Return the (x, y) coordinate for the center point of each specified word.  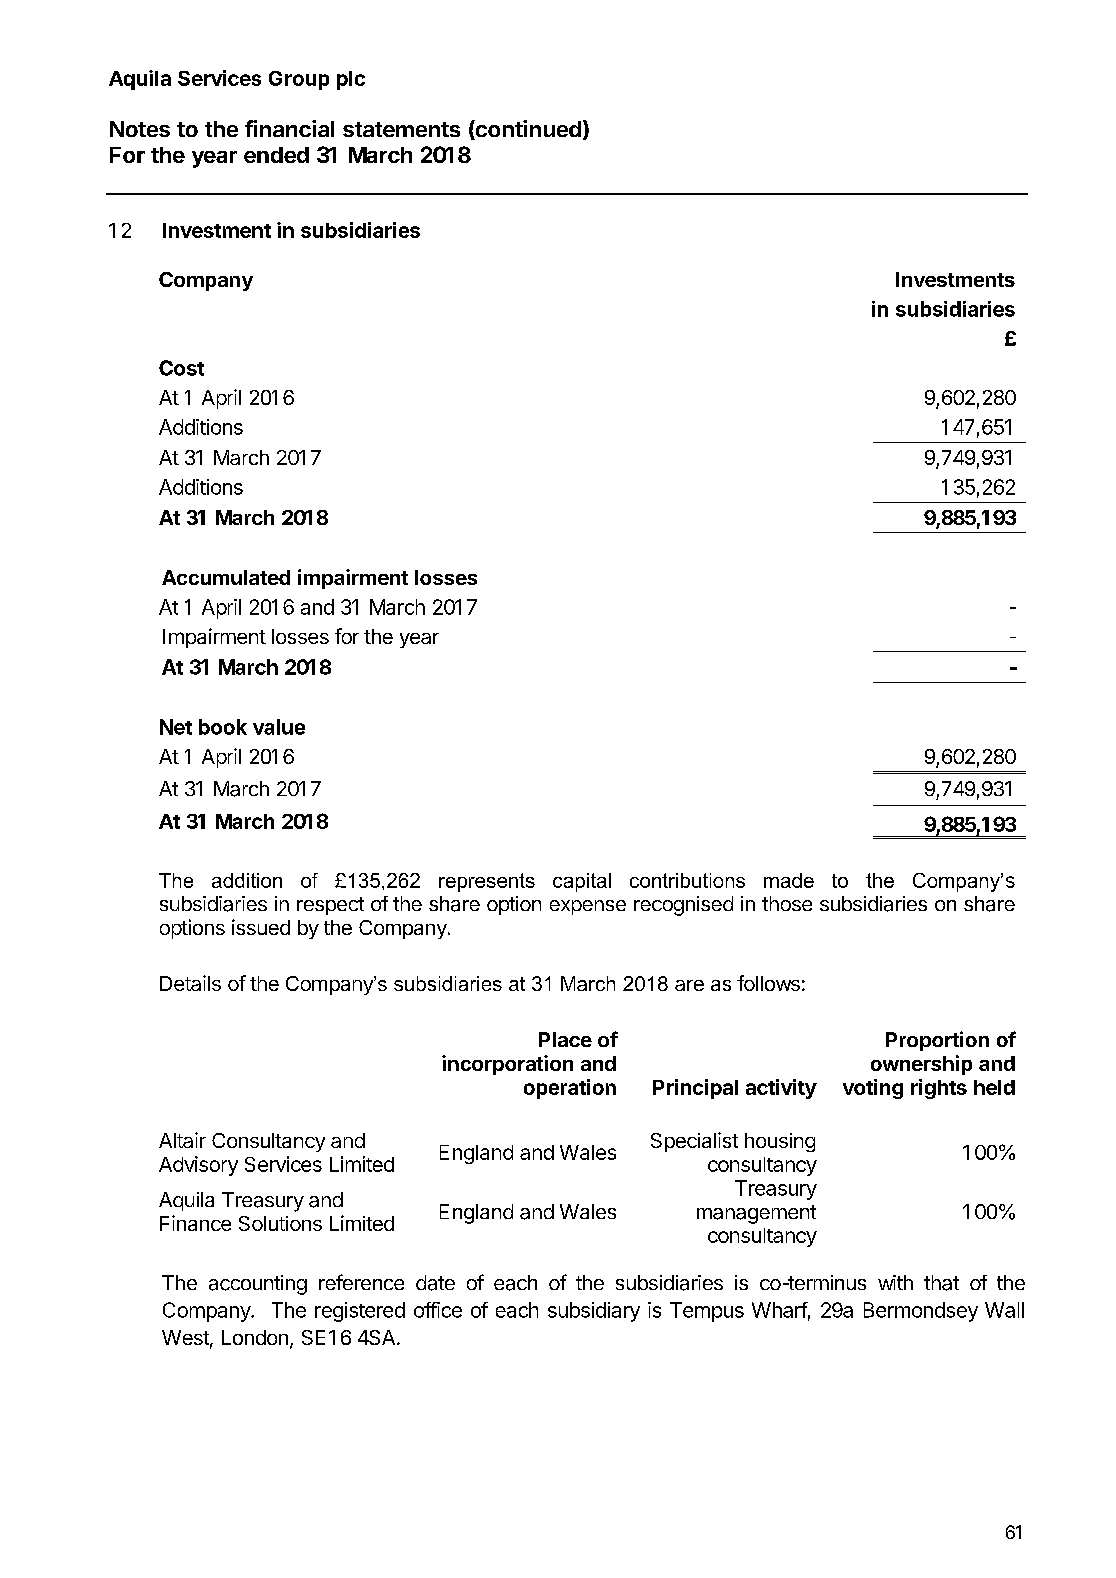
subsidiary (594, 1312)
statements (401, 129)
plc (351, 80)
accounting (258, 1285)
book (223, 727)
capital (582, 882)
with (895, 1282)
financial (289, 128)
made (789, 880)
